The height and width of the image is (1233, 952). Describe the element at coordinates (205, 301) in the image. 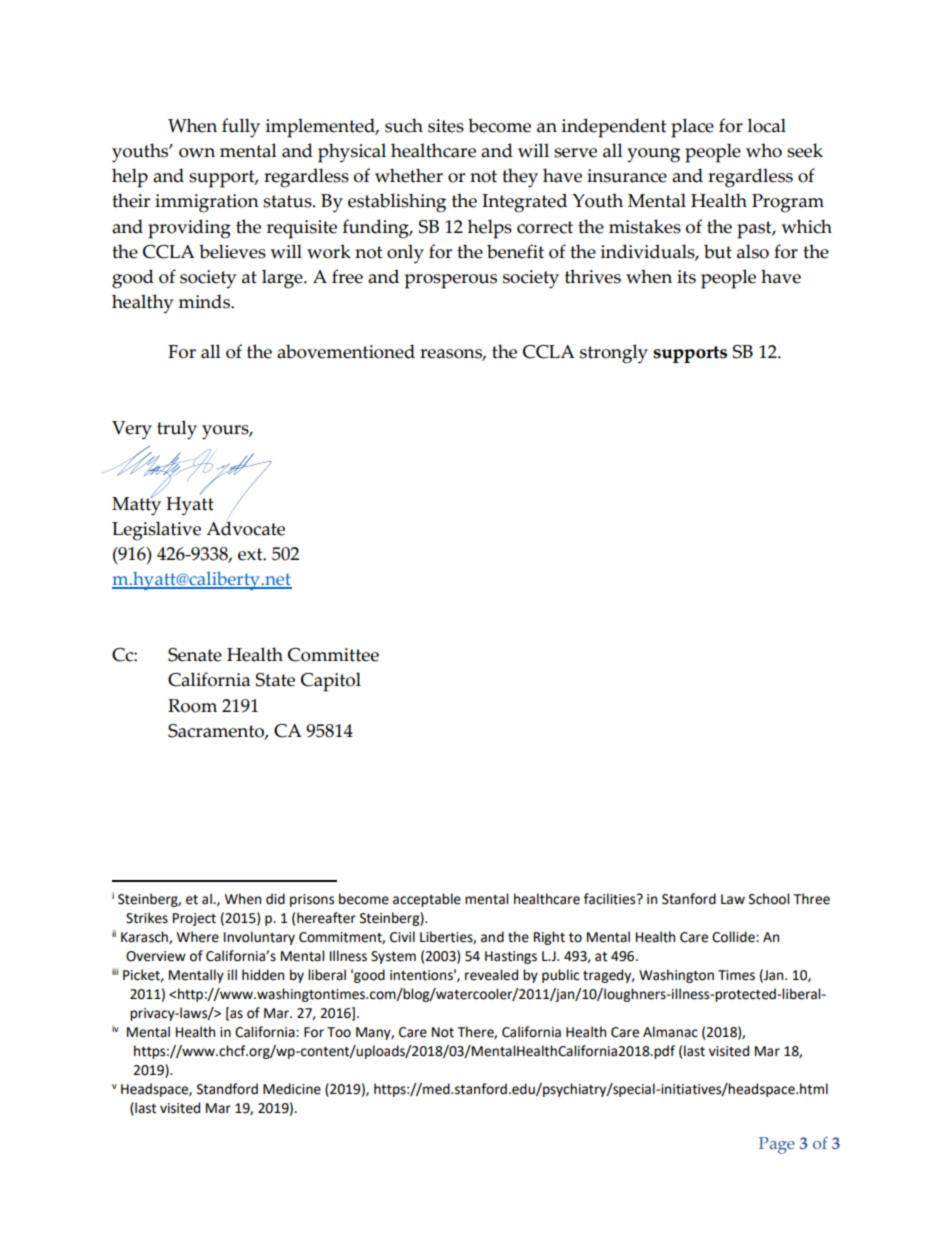

I see `minds` at that location.
